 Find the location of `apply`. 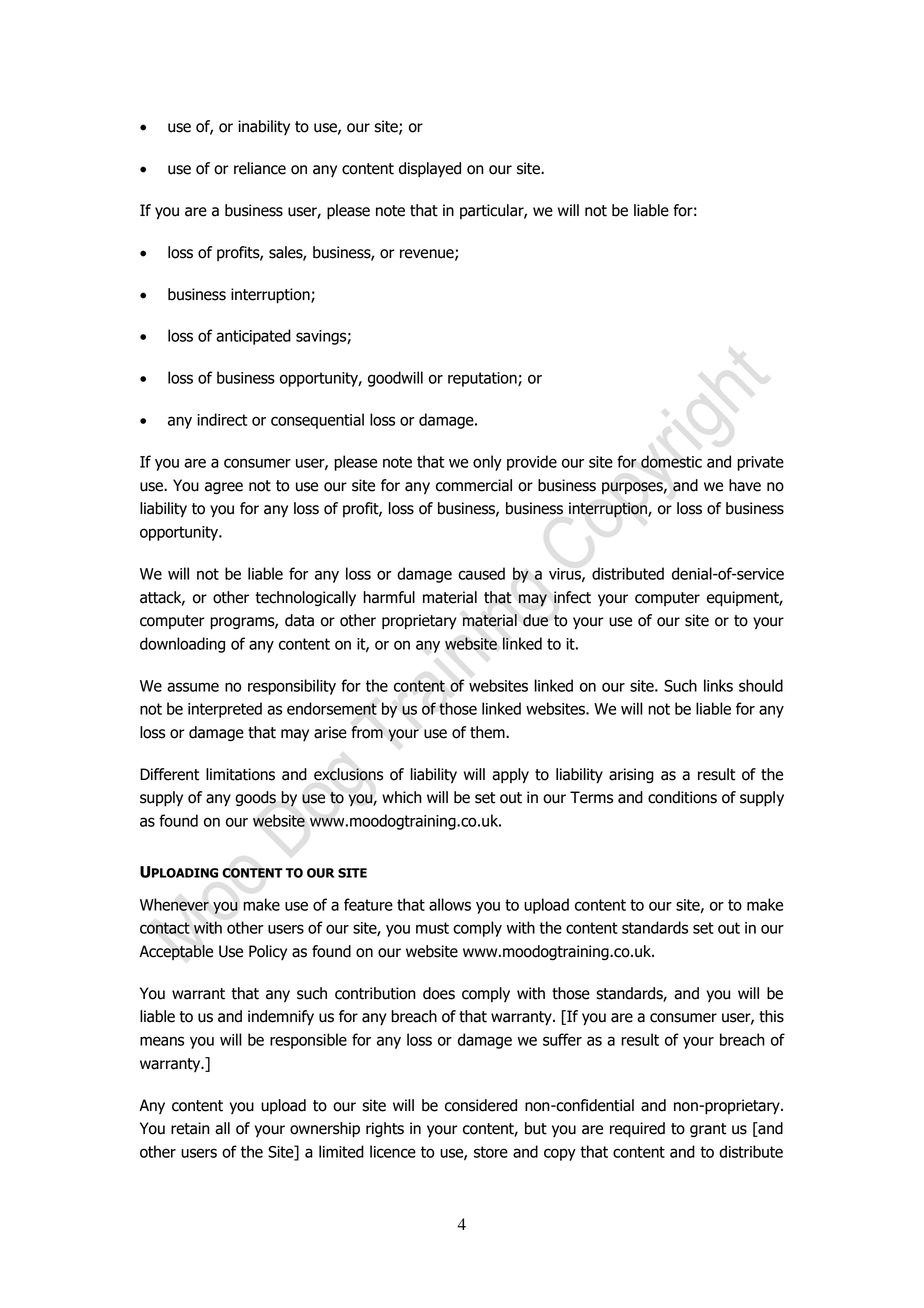

apply is located at coordinates (510, 776).
